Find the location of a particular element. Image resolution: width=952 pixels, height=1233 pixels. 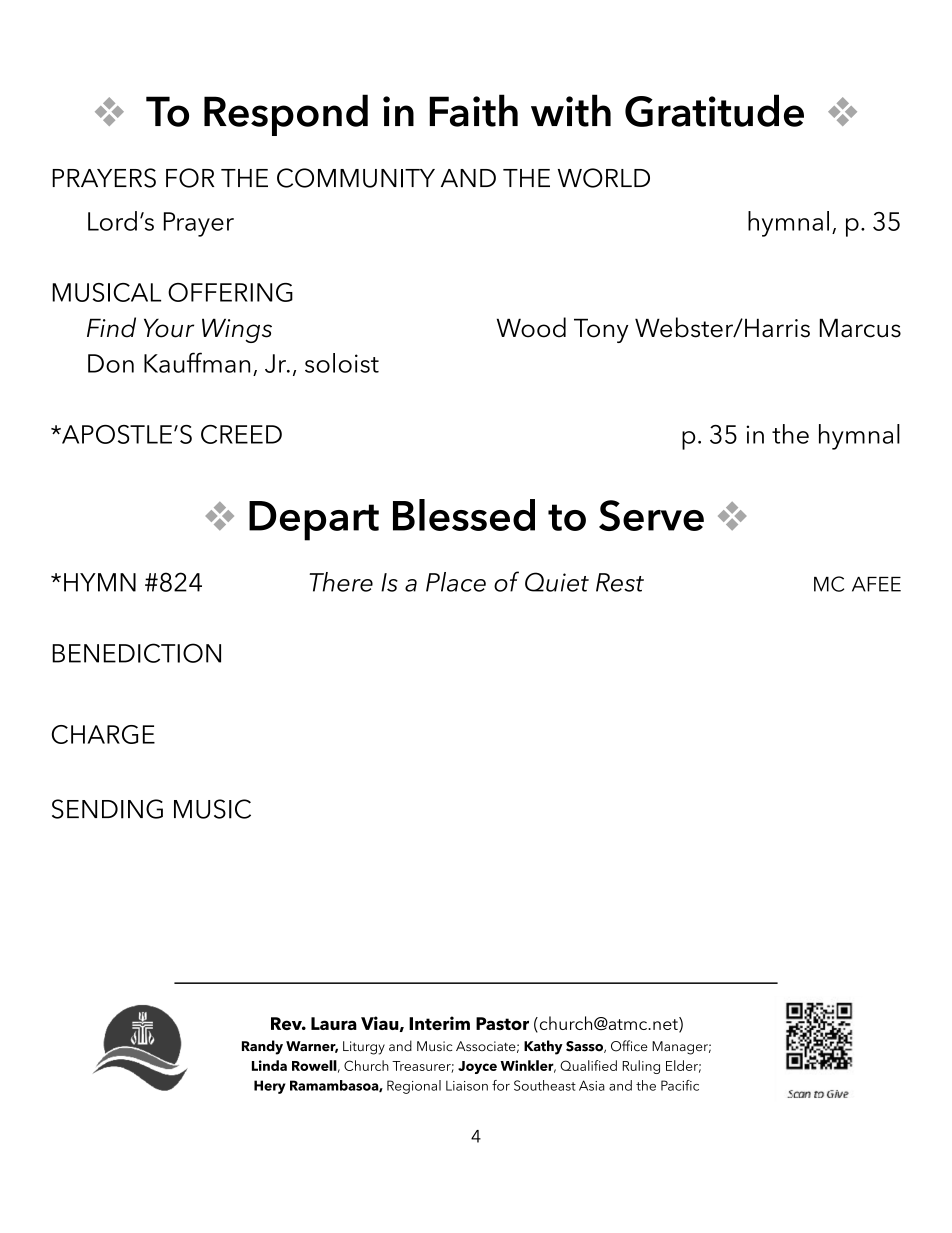

Wood is located at coordinates (531, 327).
